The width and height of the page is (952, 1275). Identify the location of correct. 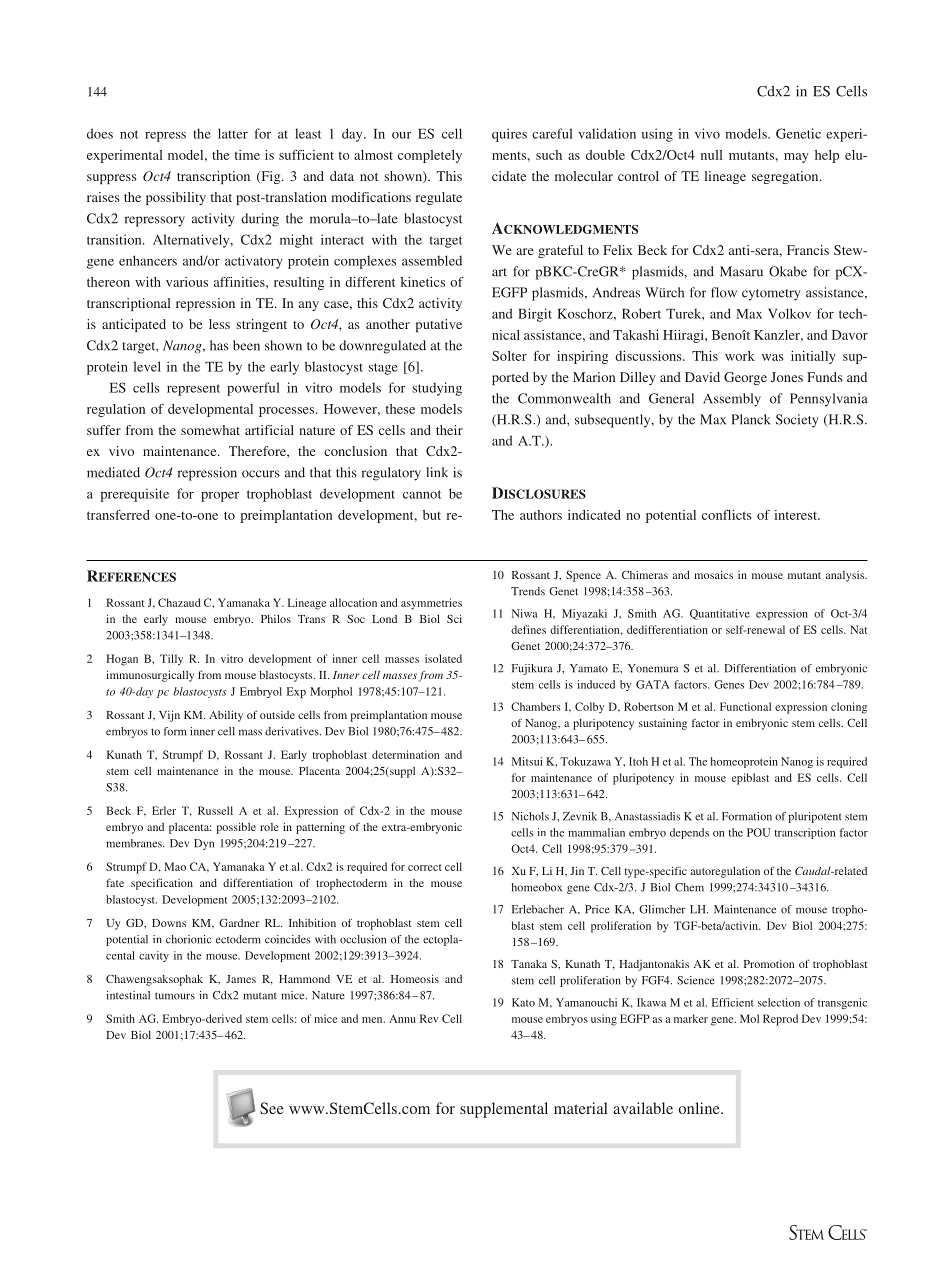
(425, 867).
